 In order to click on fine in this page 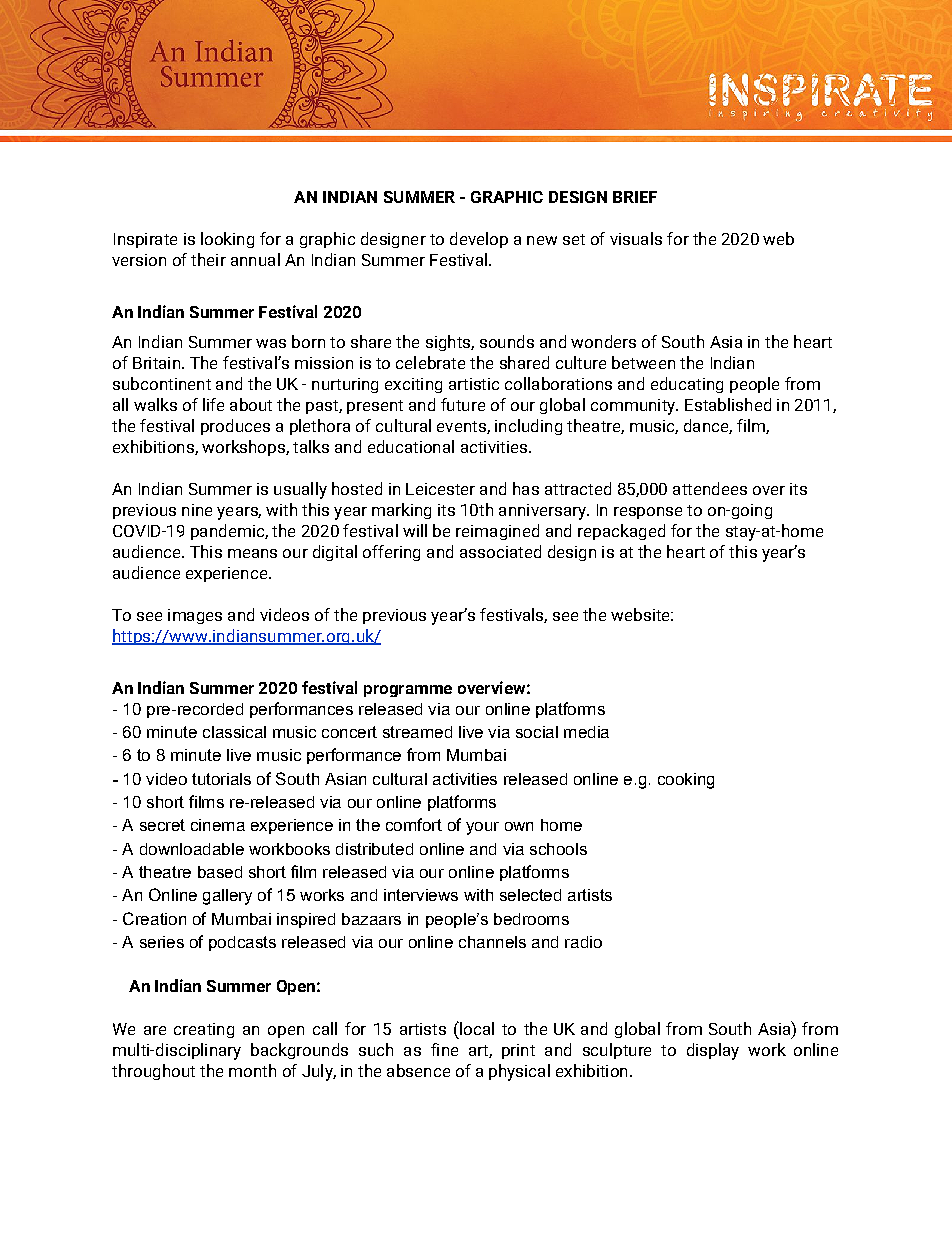, I will do `click(444, 1049)`.
